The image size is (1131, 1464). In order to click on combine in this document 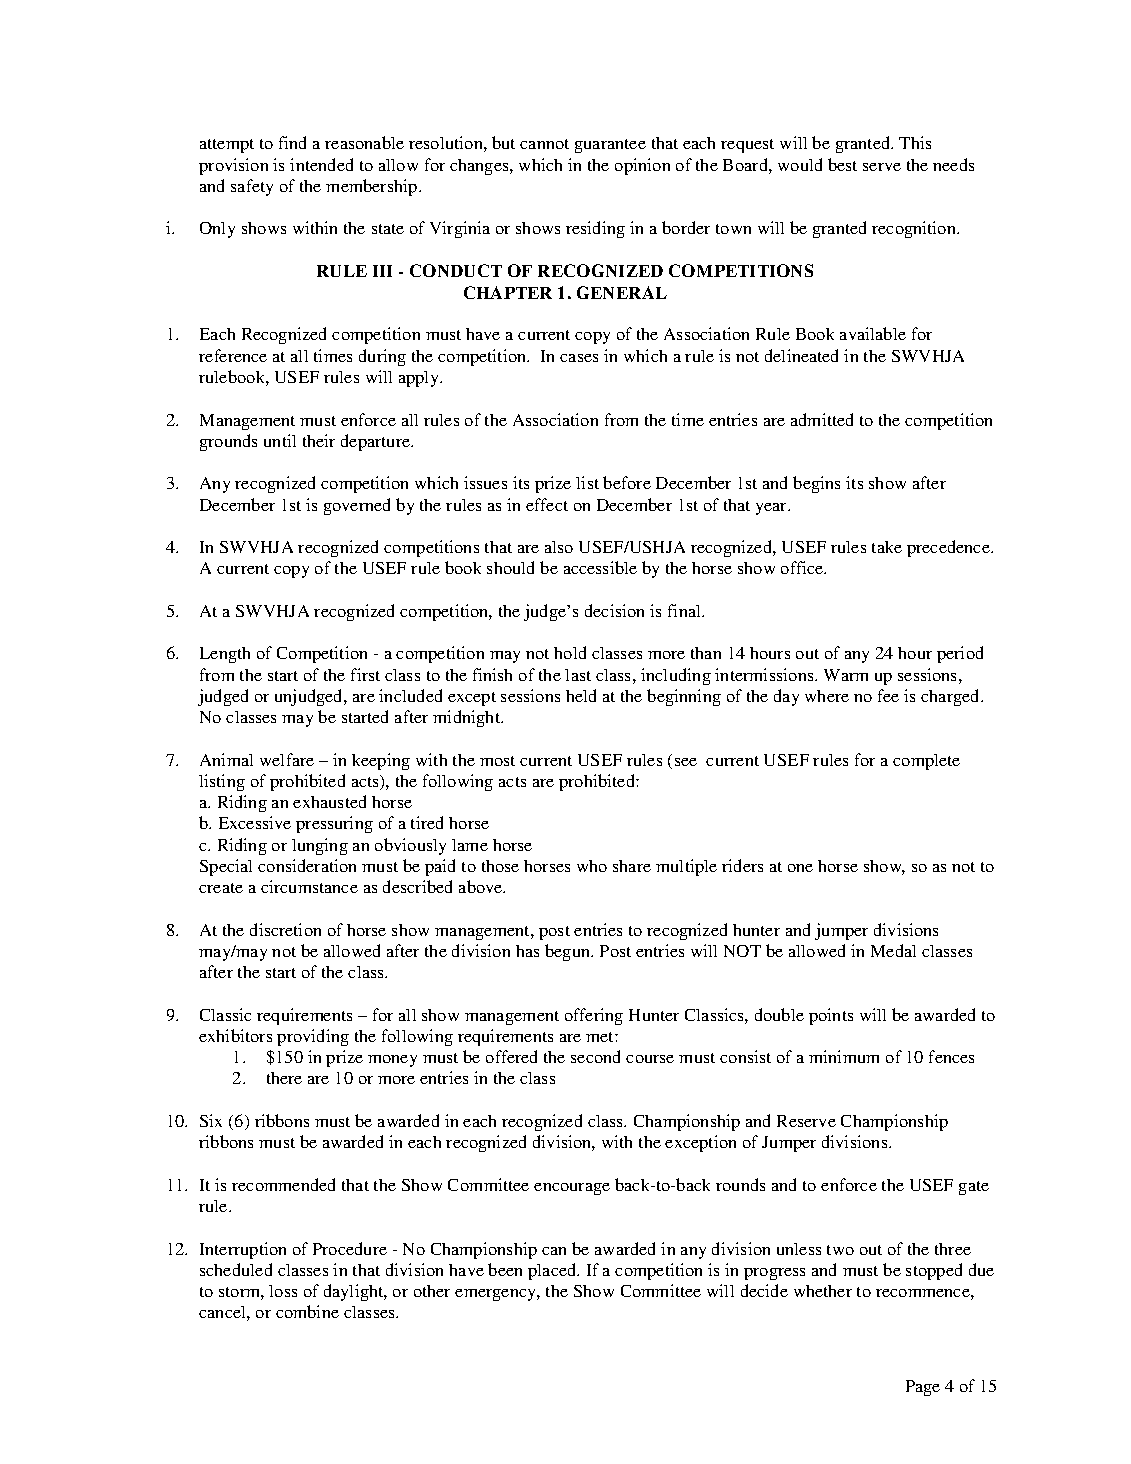, I will do `click(307, 1311)`.
